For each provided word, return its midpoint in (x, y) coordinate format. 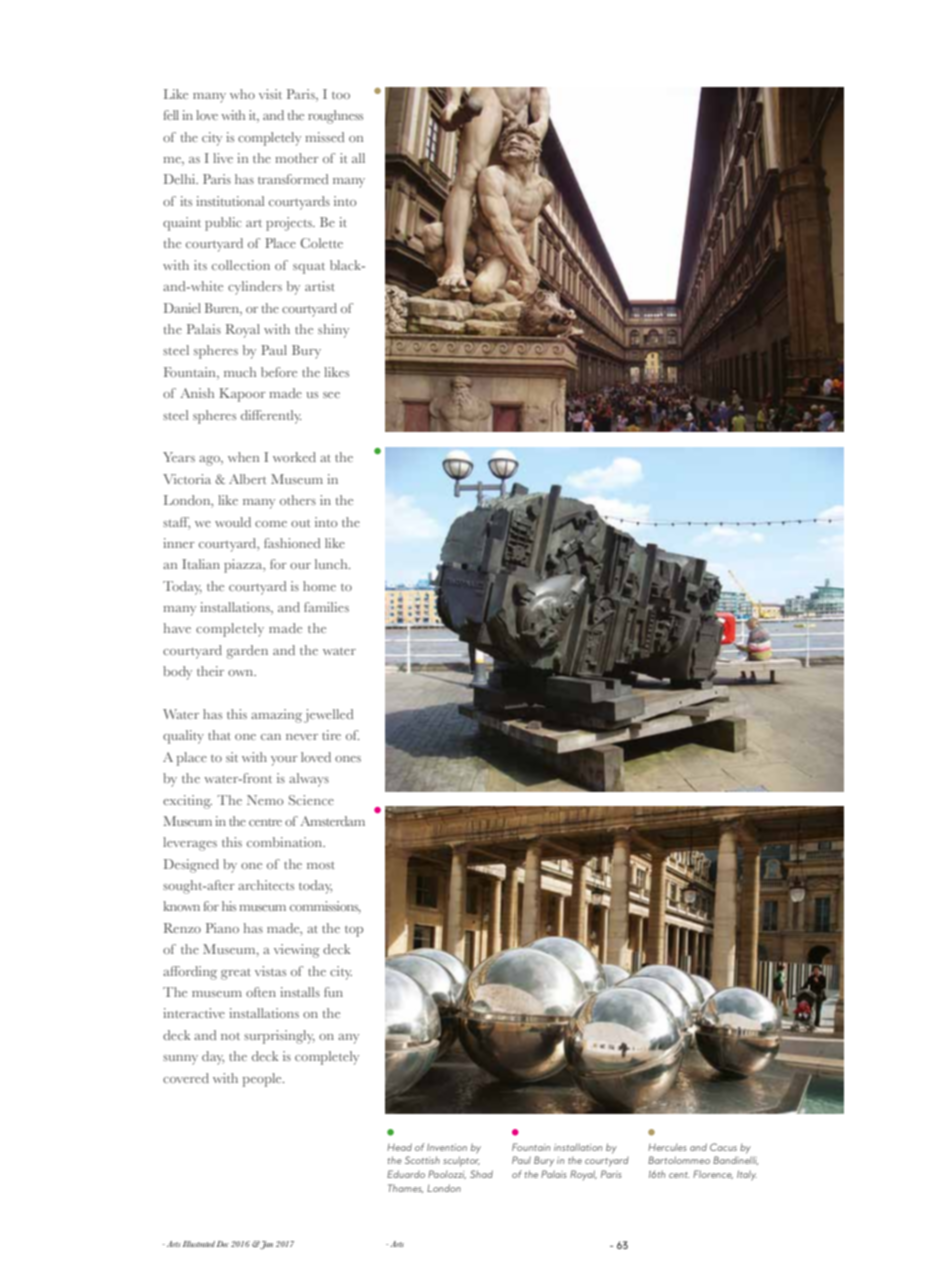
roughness (335, 117)
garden (247, 652)
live (223, 158)
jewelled (328, 716)
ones (348, 759)
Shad (481, 1174)
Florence (713, 1174)
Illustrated (199, 1244)
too (341, 95)
